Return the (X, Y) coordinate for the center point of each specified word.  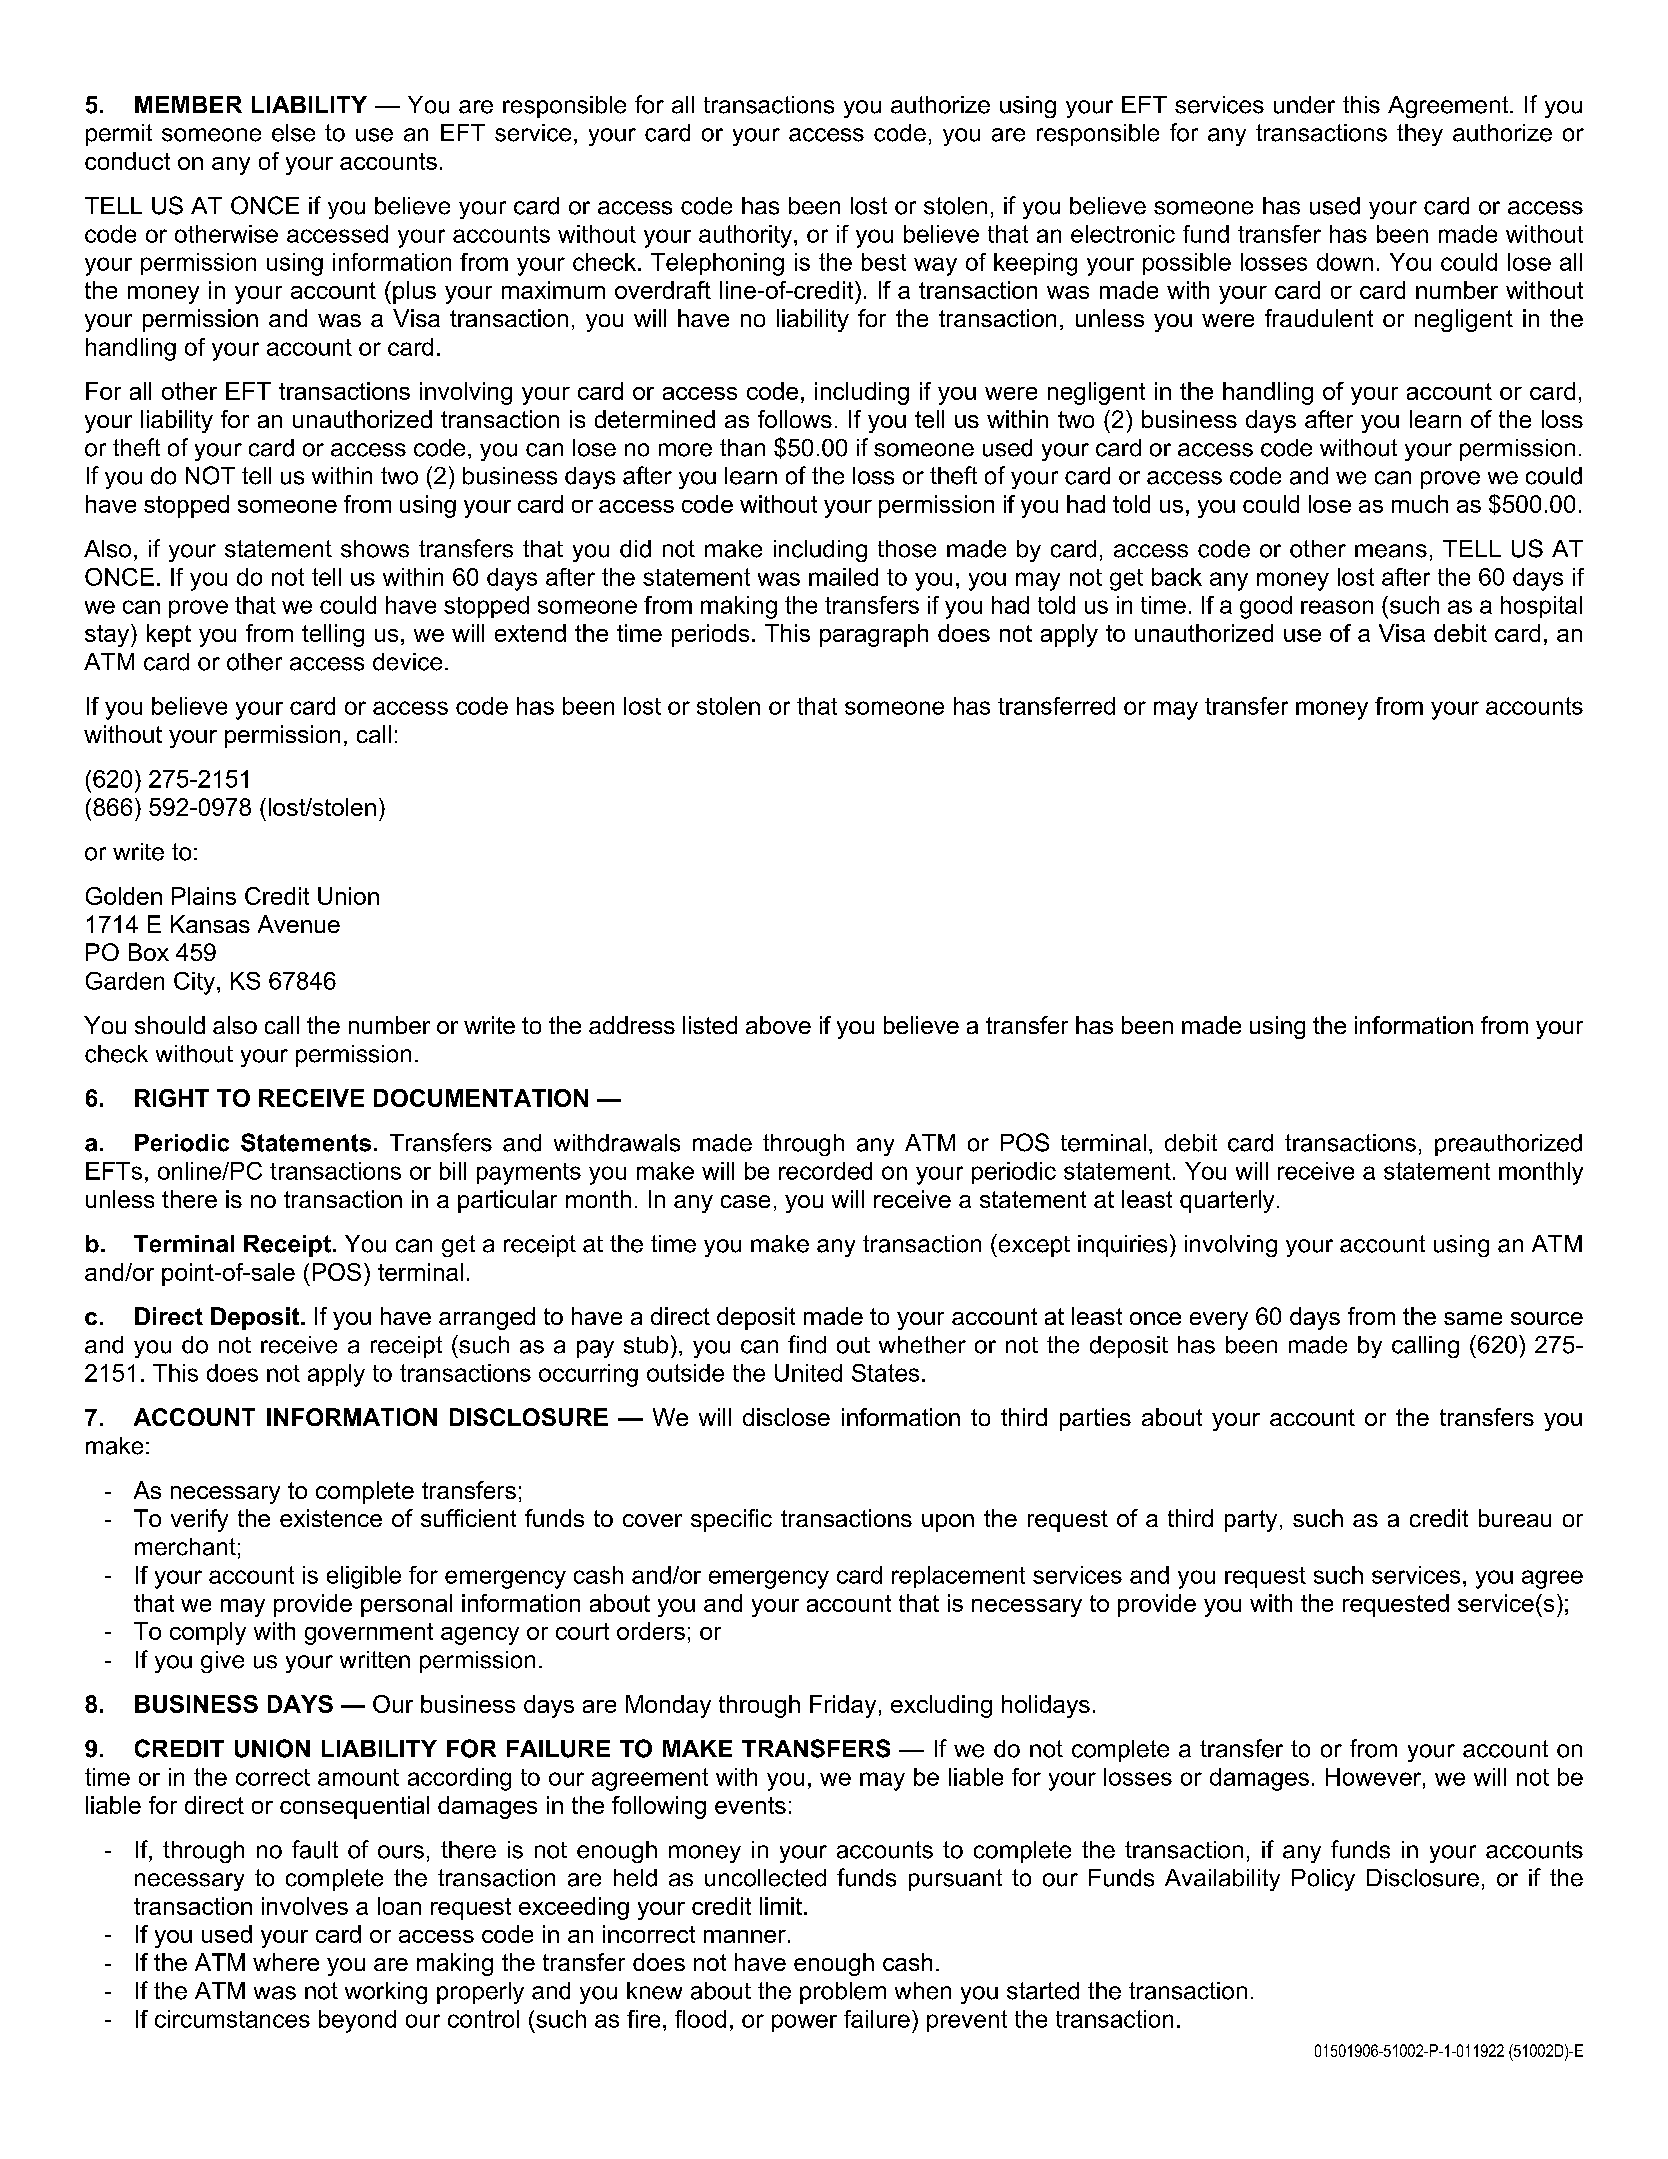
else (293, 133)
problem (843, 1993)
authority (747, 236)
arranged (487, 1318)
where (286, 1962)
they (1420, 135)
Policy (1323, 1880)
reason (1337, 607)
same (1473, 1318)
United (808, 1373)
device (407, 662)
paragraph (874, 635)
